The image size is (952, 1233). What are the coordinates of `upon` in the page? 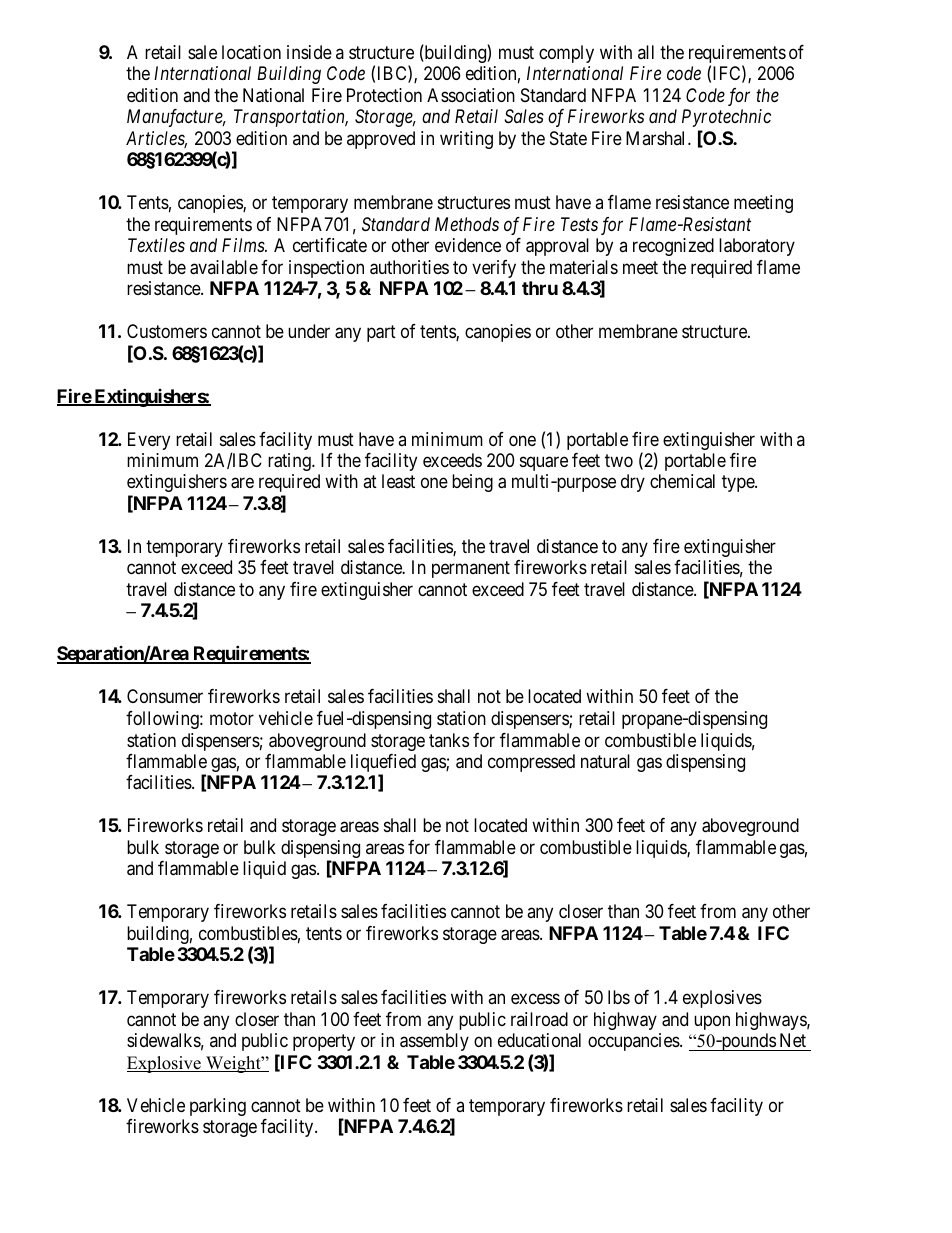 It's located at (712, 1022).
